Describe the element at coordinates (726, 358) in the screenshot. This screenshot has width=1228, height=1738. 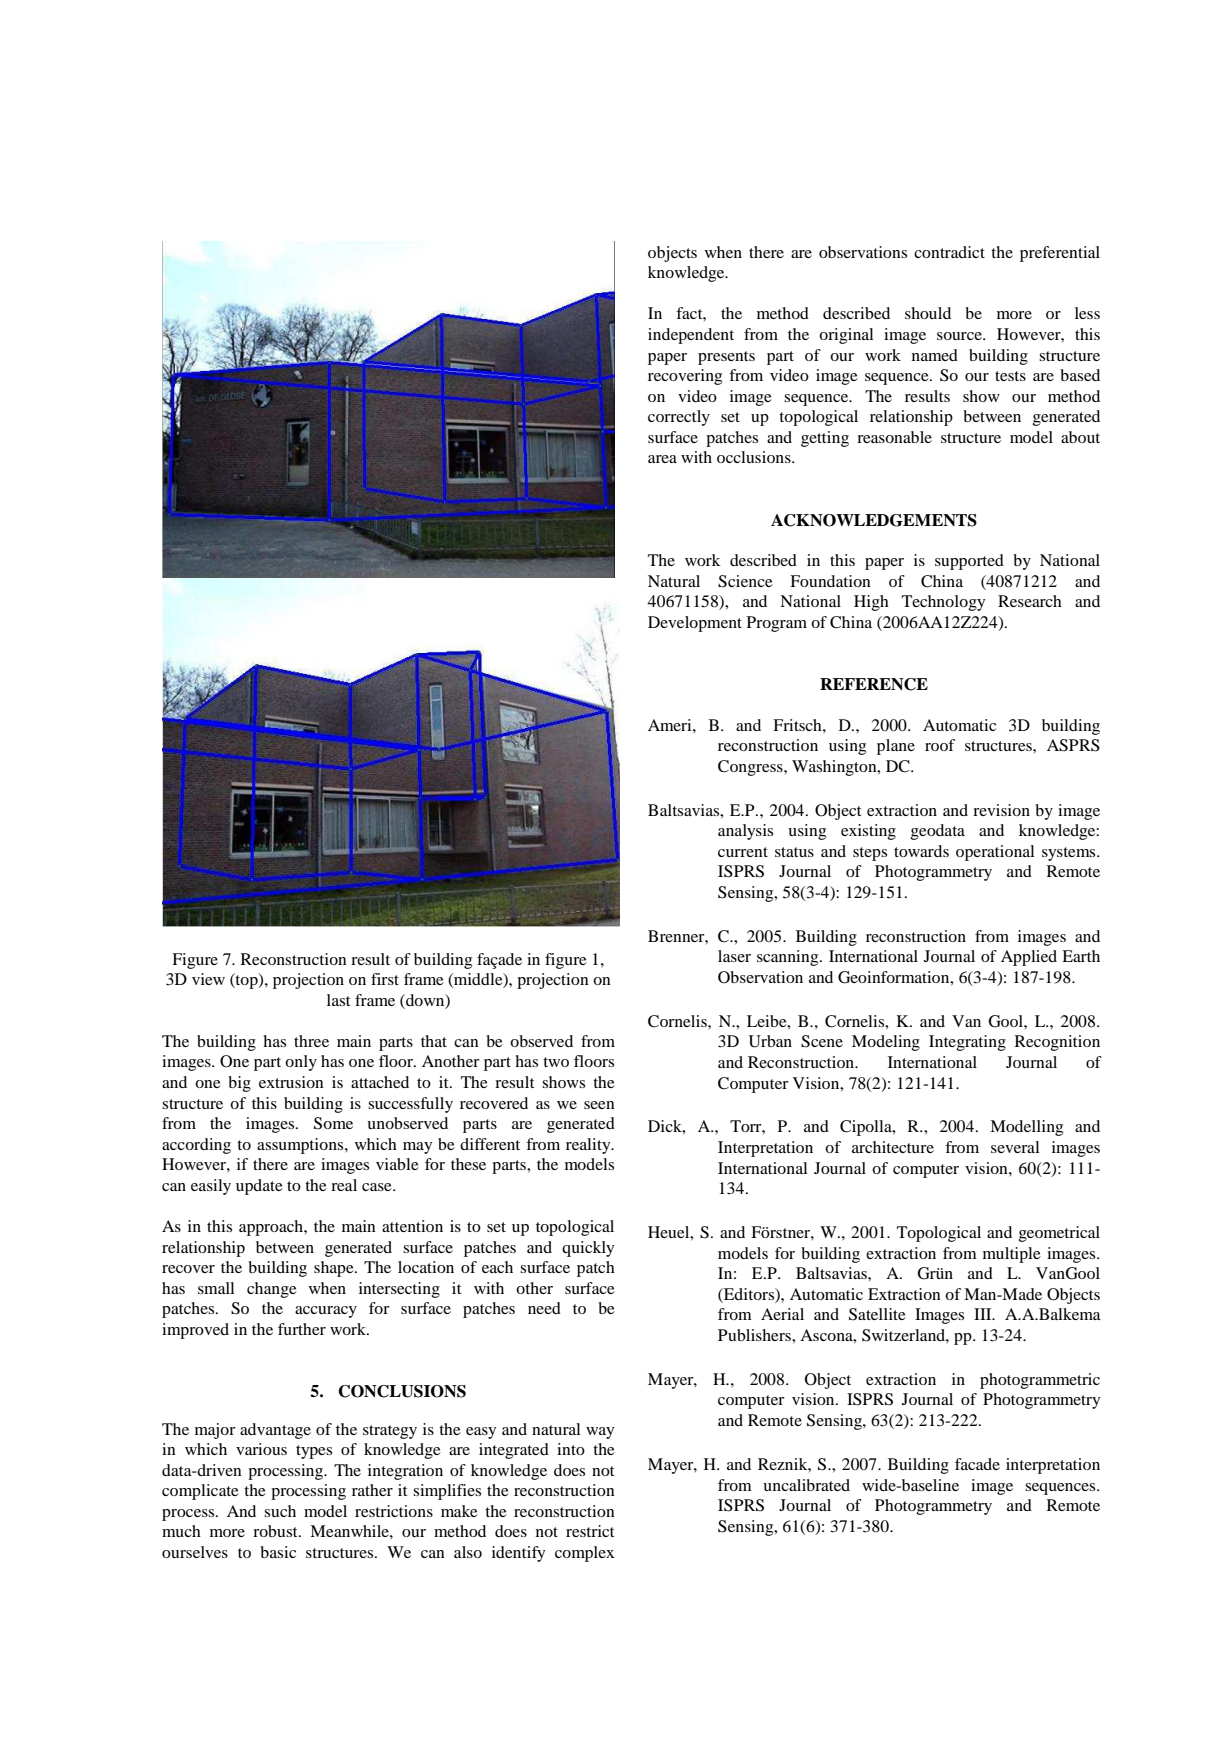
I see `presents` at that location.
